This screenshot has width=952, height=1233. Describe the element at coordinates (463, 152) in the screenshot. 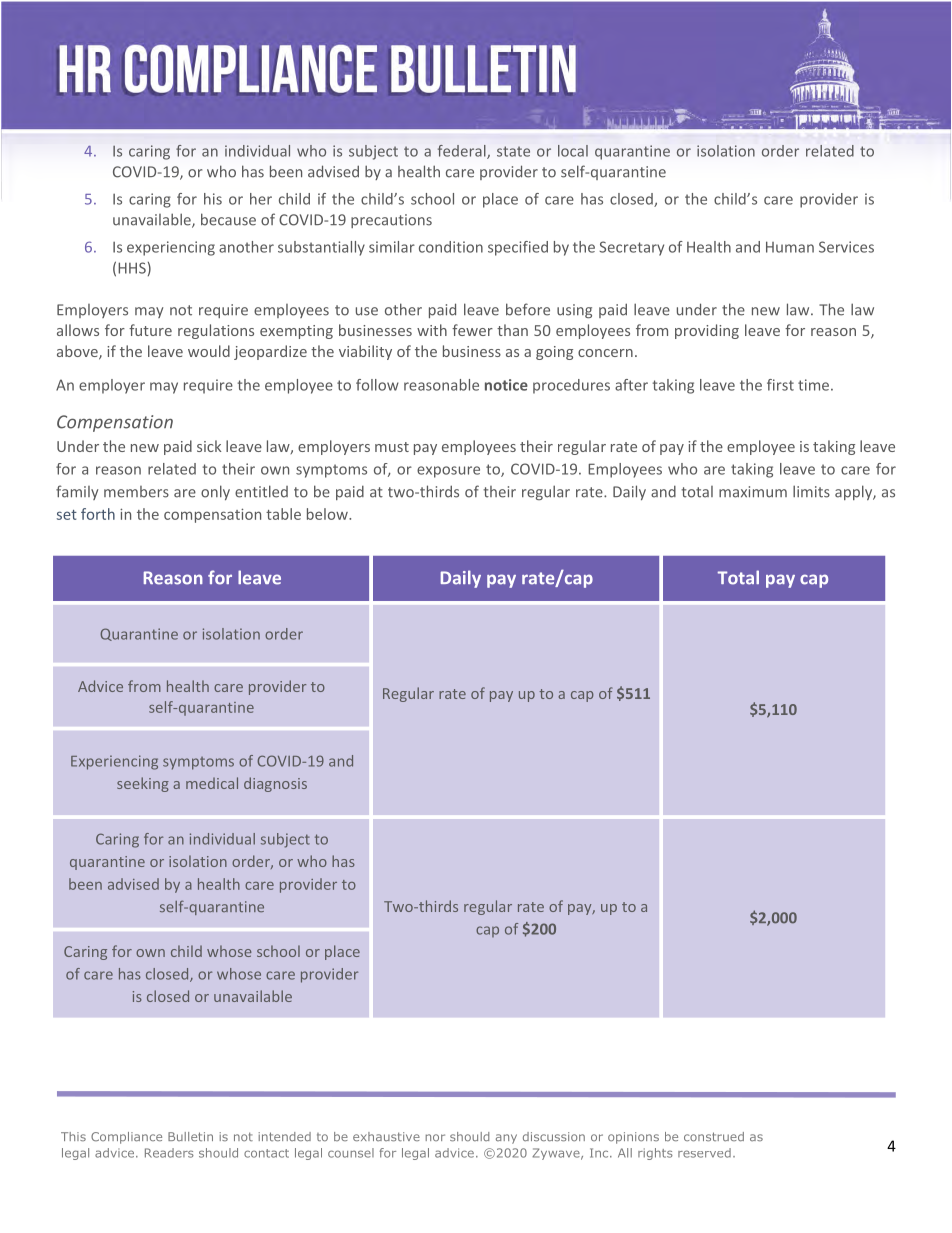

I see `federal` at that location.
